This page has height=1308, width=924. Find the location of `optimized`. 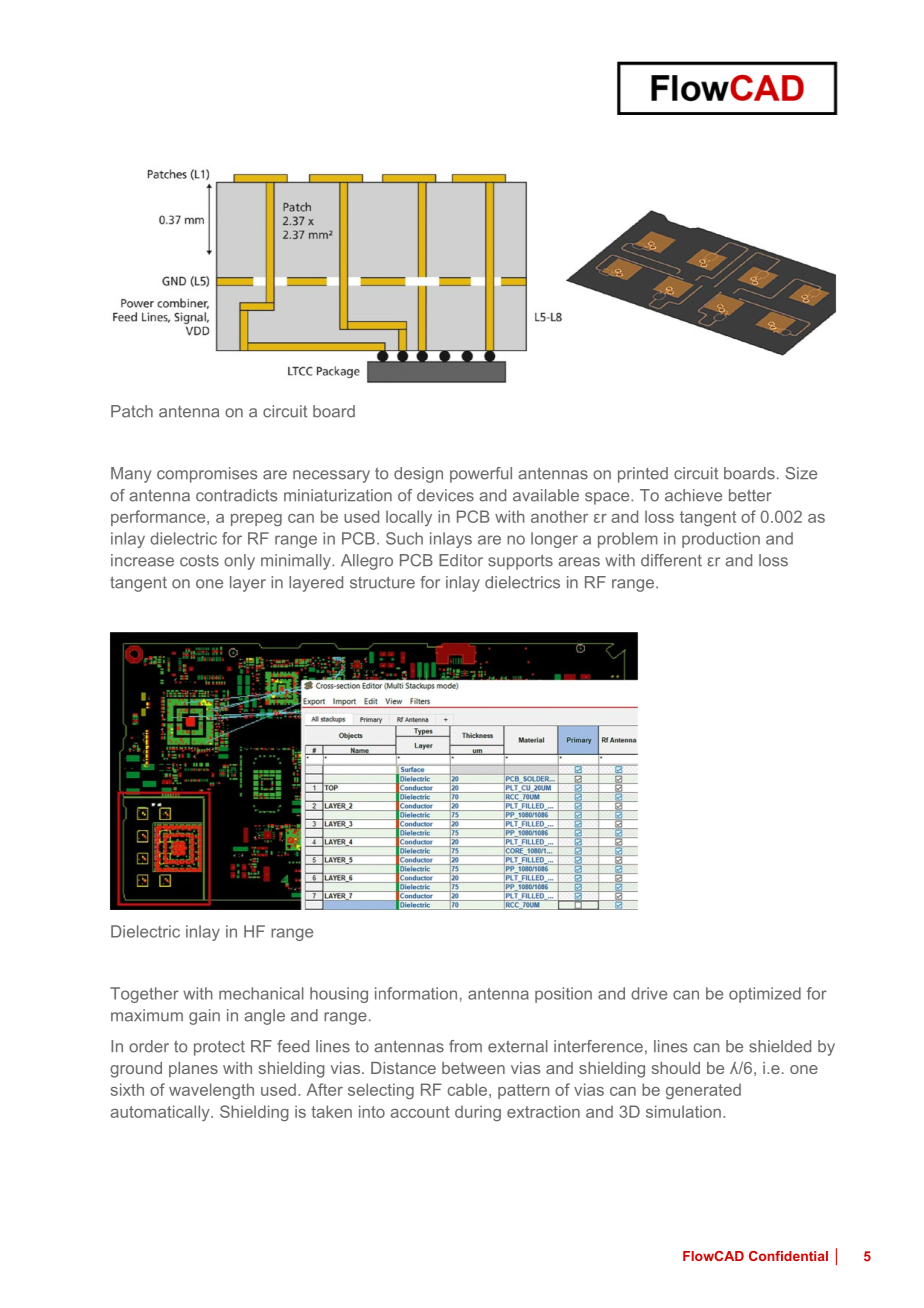

optimized is located at coordinates (765, 995).
